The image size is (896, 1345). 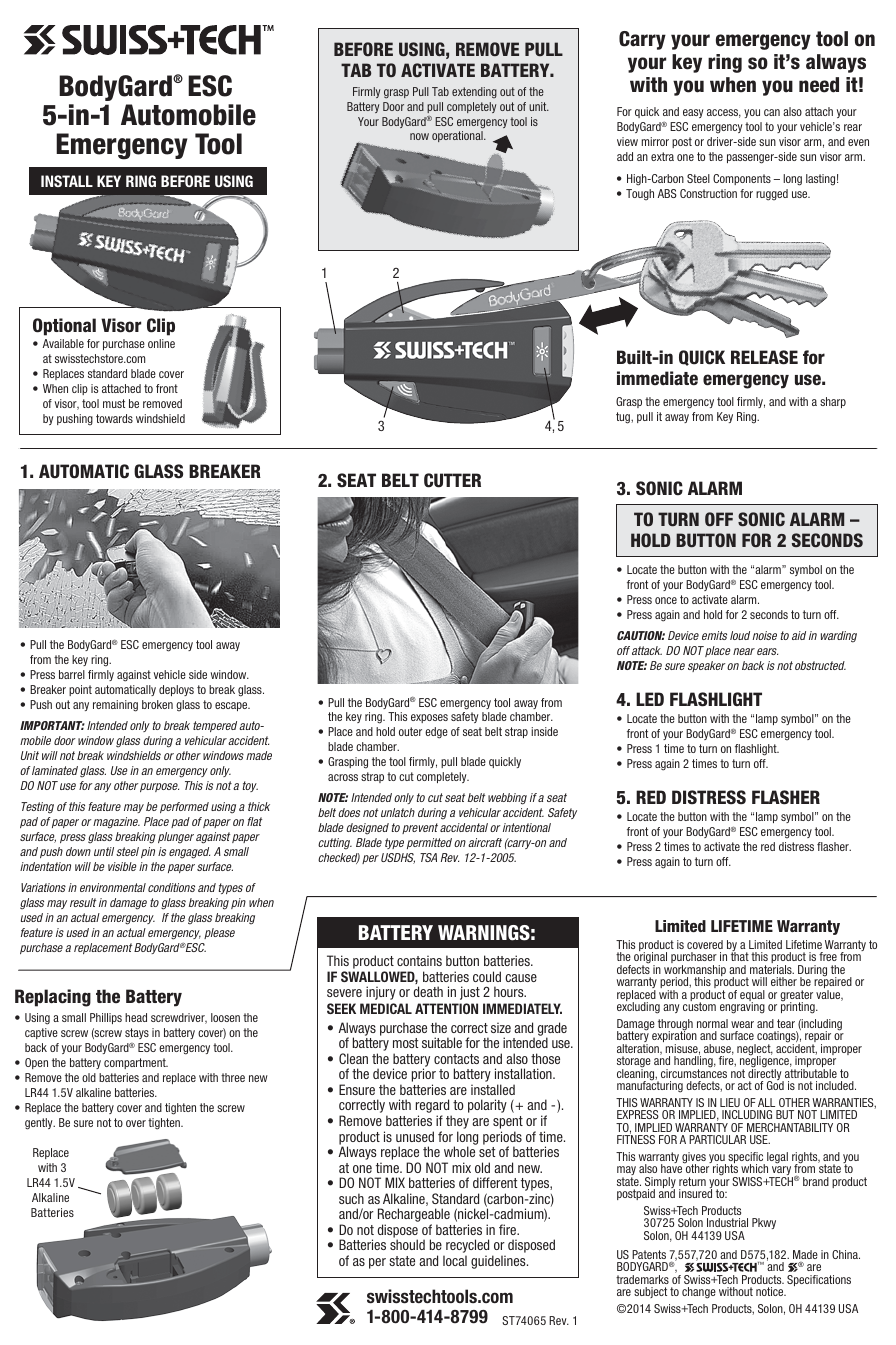 I want to click on now, so click(x=419, y=136).
